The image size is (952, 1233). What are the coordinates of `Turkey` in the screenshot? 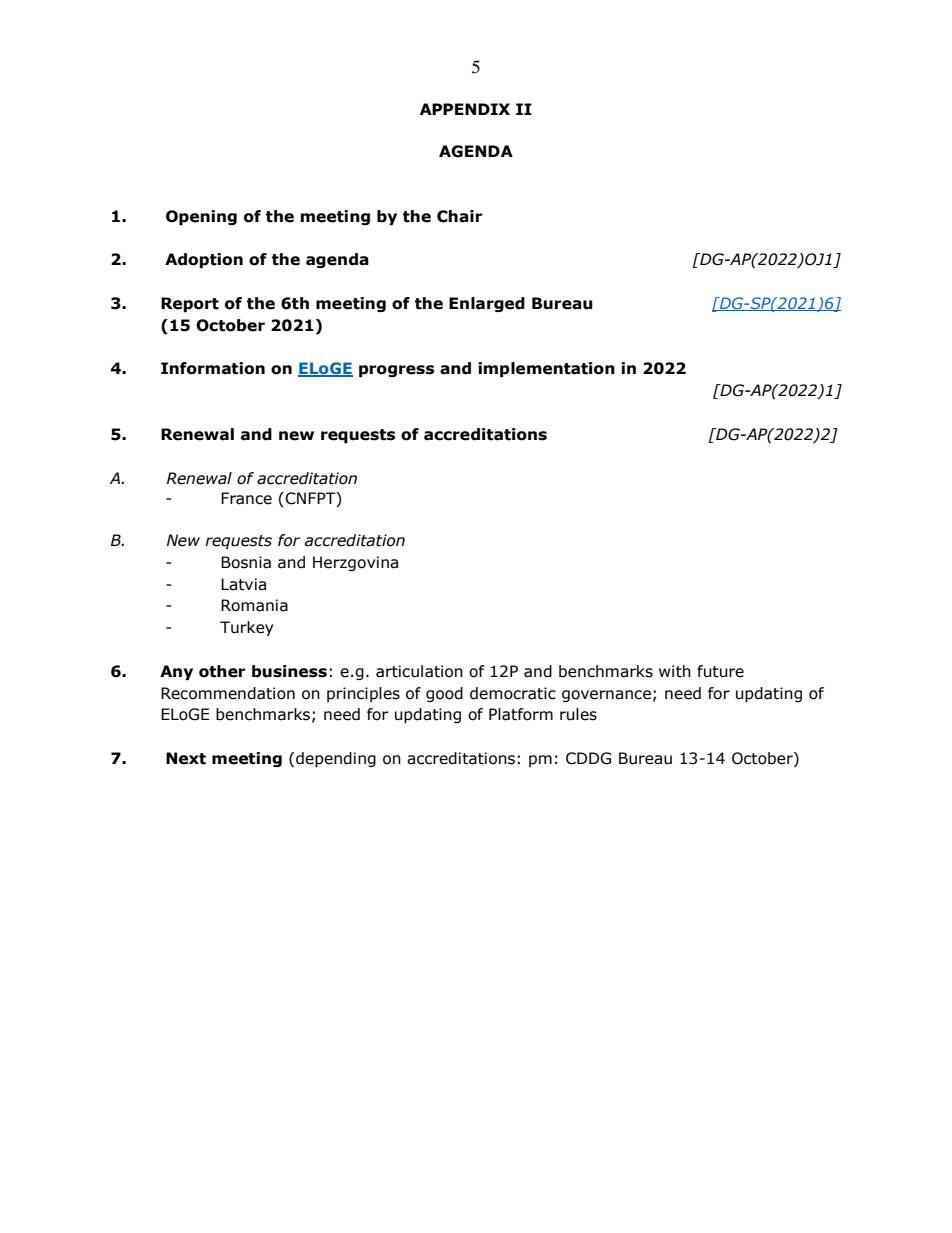 It's located at (246, 628).
